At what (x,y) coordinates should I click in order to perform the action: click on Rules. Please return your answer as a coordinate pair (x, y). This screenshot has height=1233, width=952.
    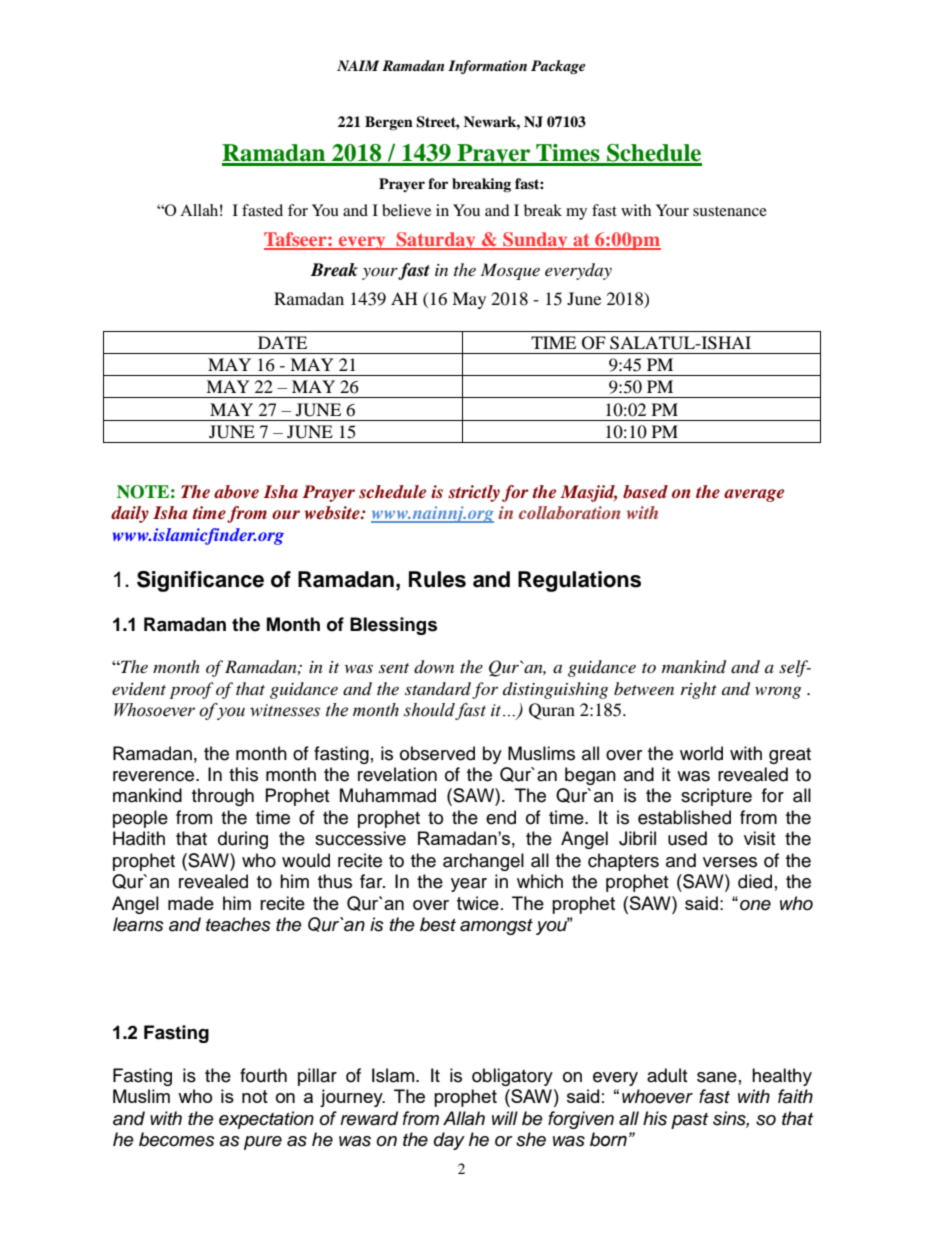
    Looking at the image, I should click on (437, 579).
